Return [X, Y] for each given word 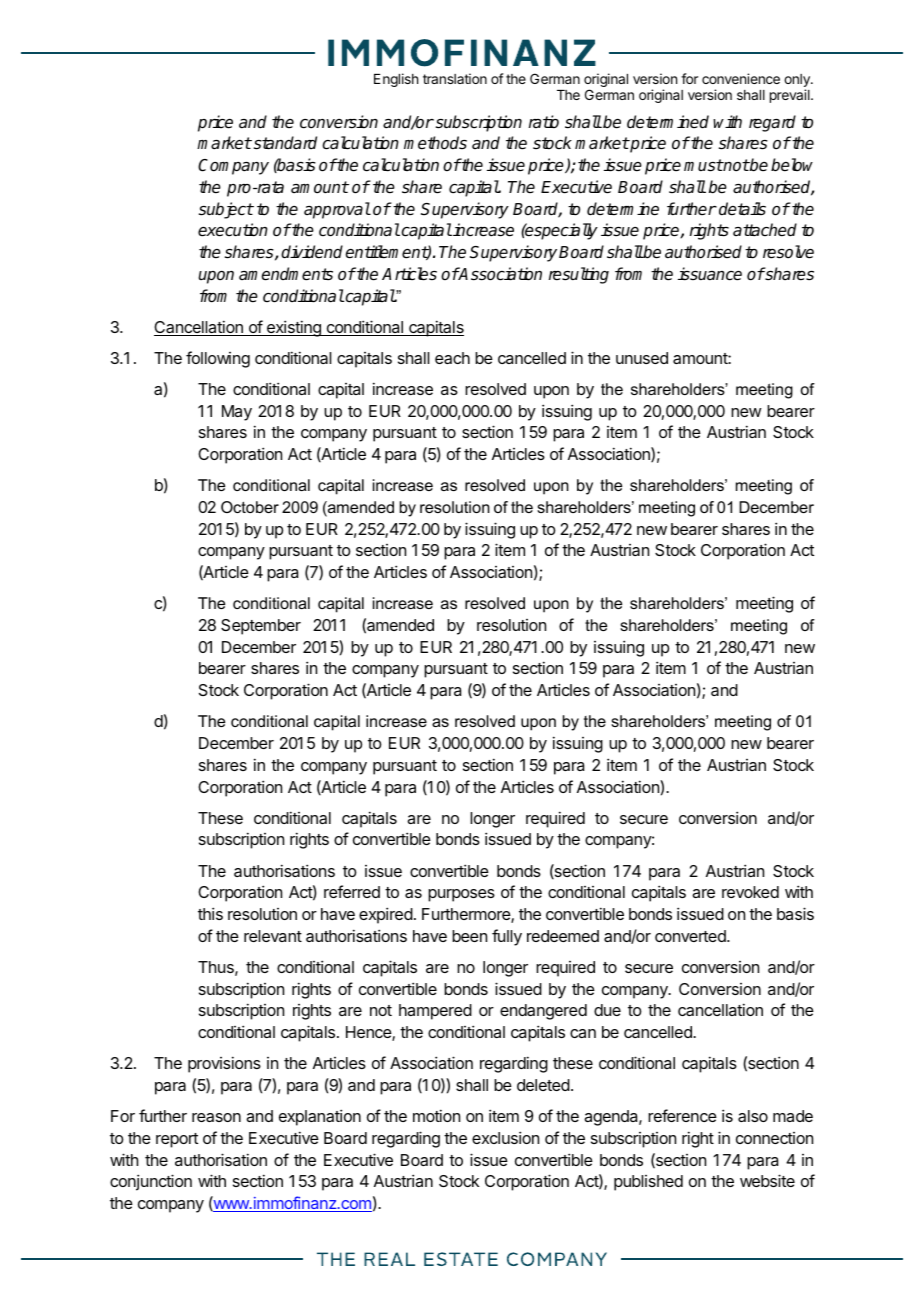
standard [284, 143]
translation [455, 78]
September [261, 627]
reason [216, 1117]
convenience [741, 78]
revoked [750, 892]
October [250, 507]
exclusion [505, 1137]
